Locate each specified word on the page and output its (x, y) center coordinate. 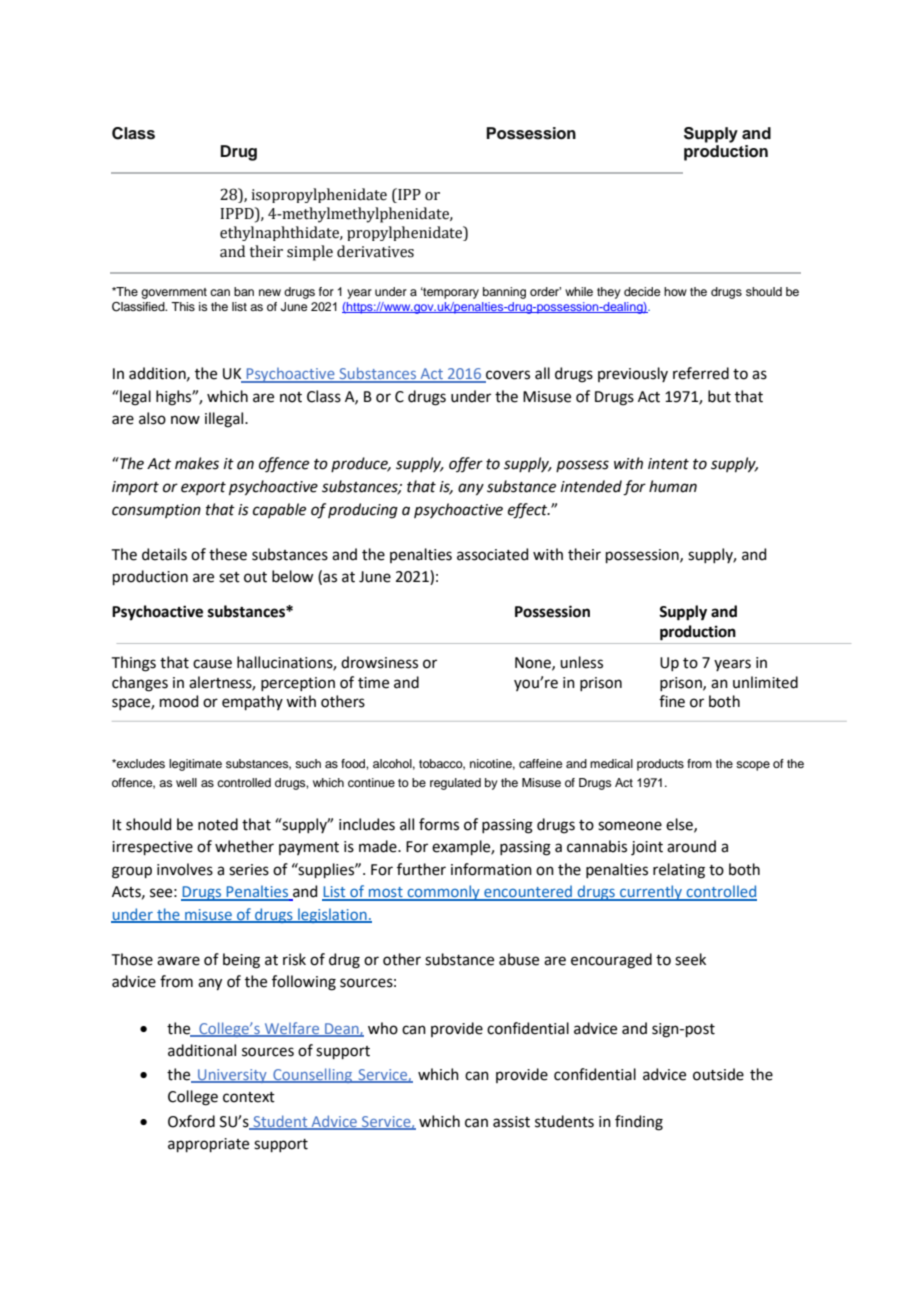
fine (672, 701)
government (174, 293)
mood (179, 701)
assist (511, 1122)
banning (504, 293)
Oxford (191, 1121)
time (373, 683)
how (675, 291)
